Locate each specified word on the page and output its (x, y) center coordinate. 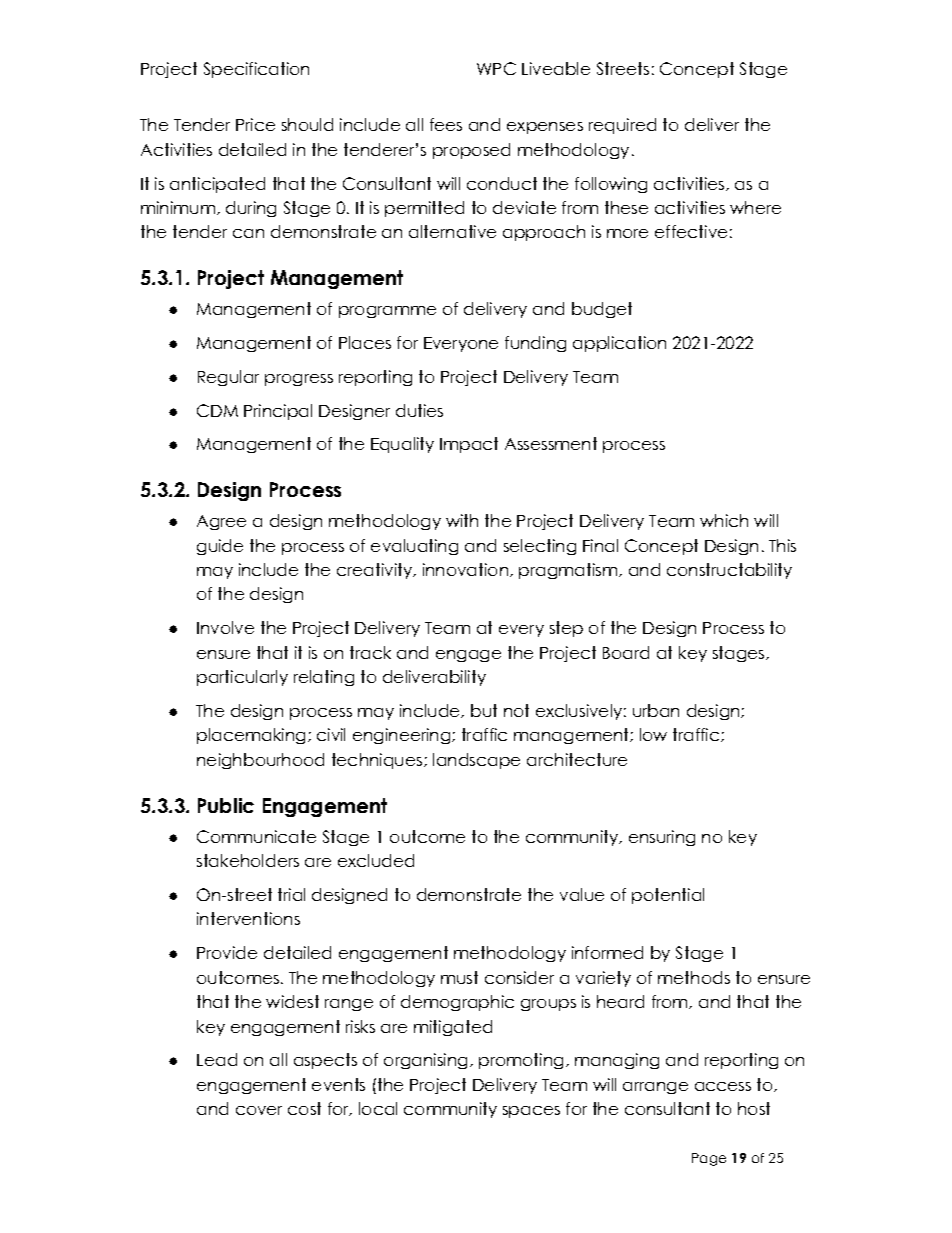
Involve (225, 627)
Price (255, 124)
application (619, 344)
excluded (376, 860)
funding (535, 344)
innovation (465, 569)
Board (626, 652)
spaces (531, 1112)
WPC (496, 68)
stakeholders (248, 860)
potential (668, 896)
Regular (228, 378)
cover (259, 1110)
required (622, 126)
